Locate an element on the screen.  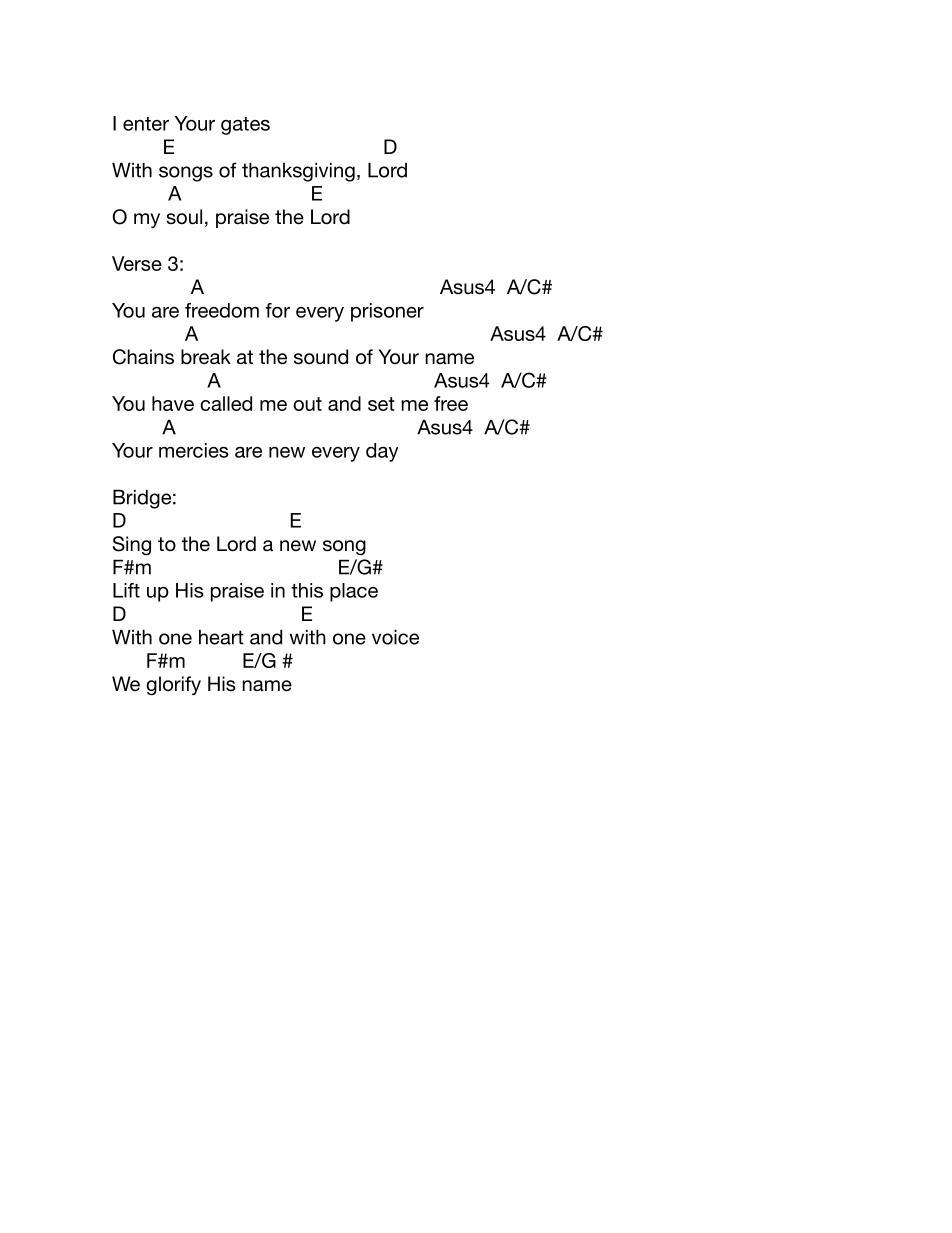
heart is located at coordinates (221, 637).
